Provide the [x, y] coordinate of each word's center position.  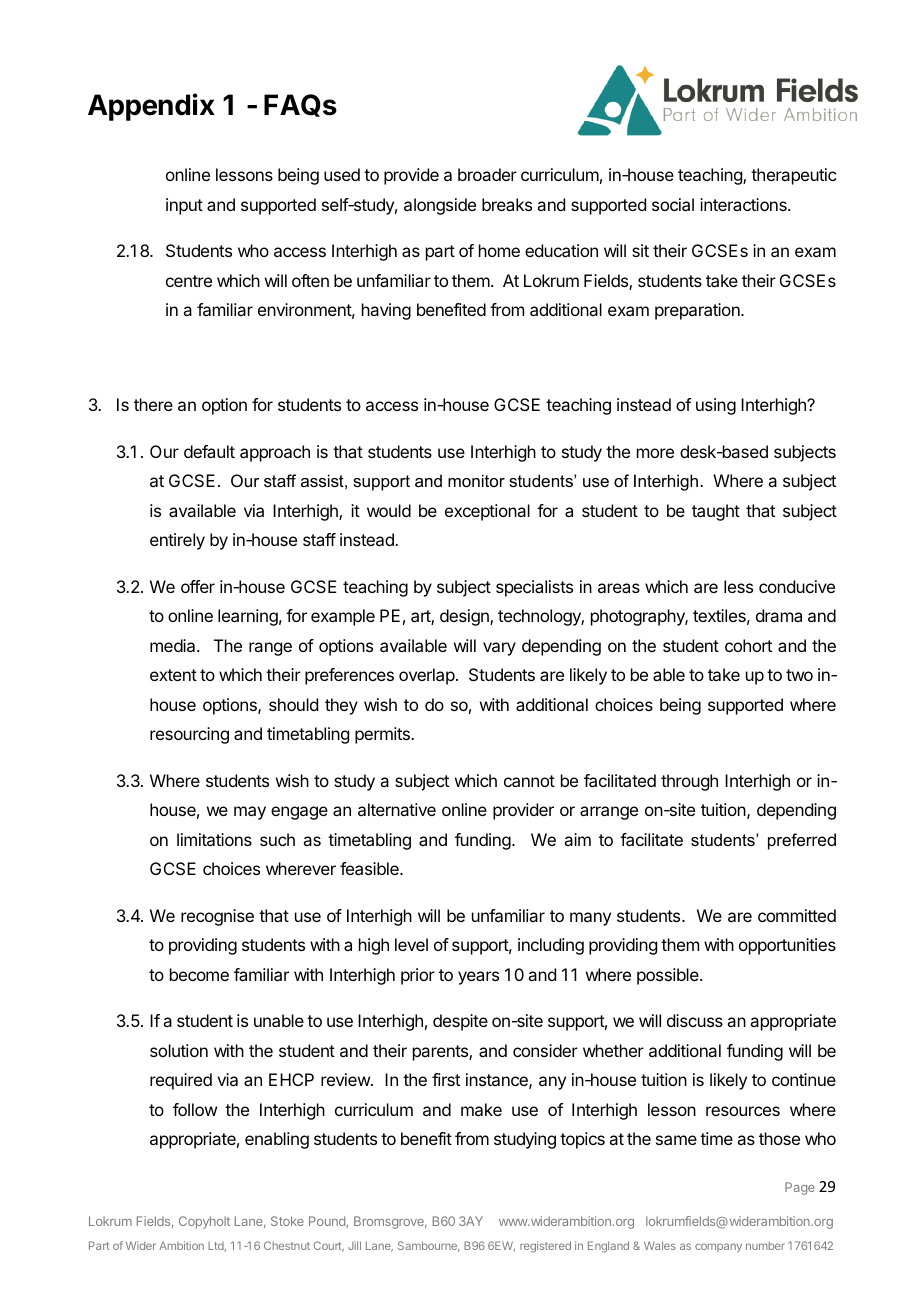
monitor [476, 480]
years [478, 978]
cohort [748, 645]
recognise [217, 917]
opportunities [787, 946]
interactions [744, 204]
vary [499, 649]
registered [545, 1247]
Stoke [287, 1221]
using [716, 406]
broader [487, 174]
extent [173, 675]
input [184, 206]
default [209, 451]
